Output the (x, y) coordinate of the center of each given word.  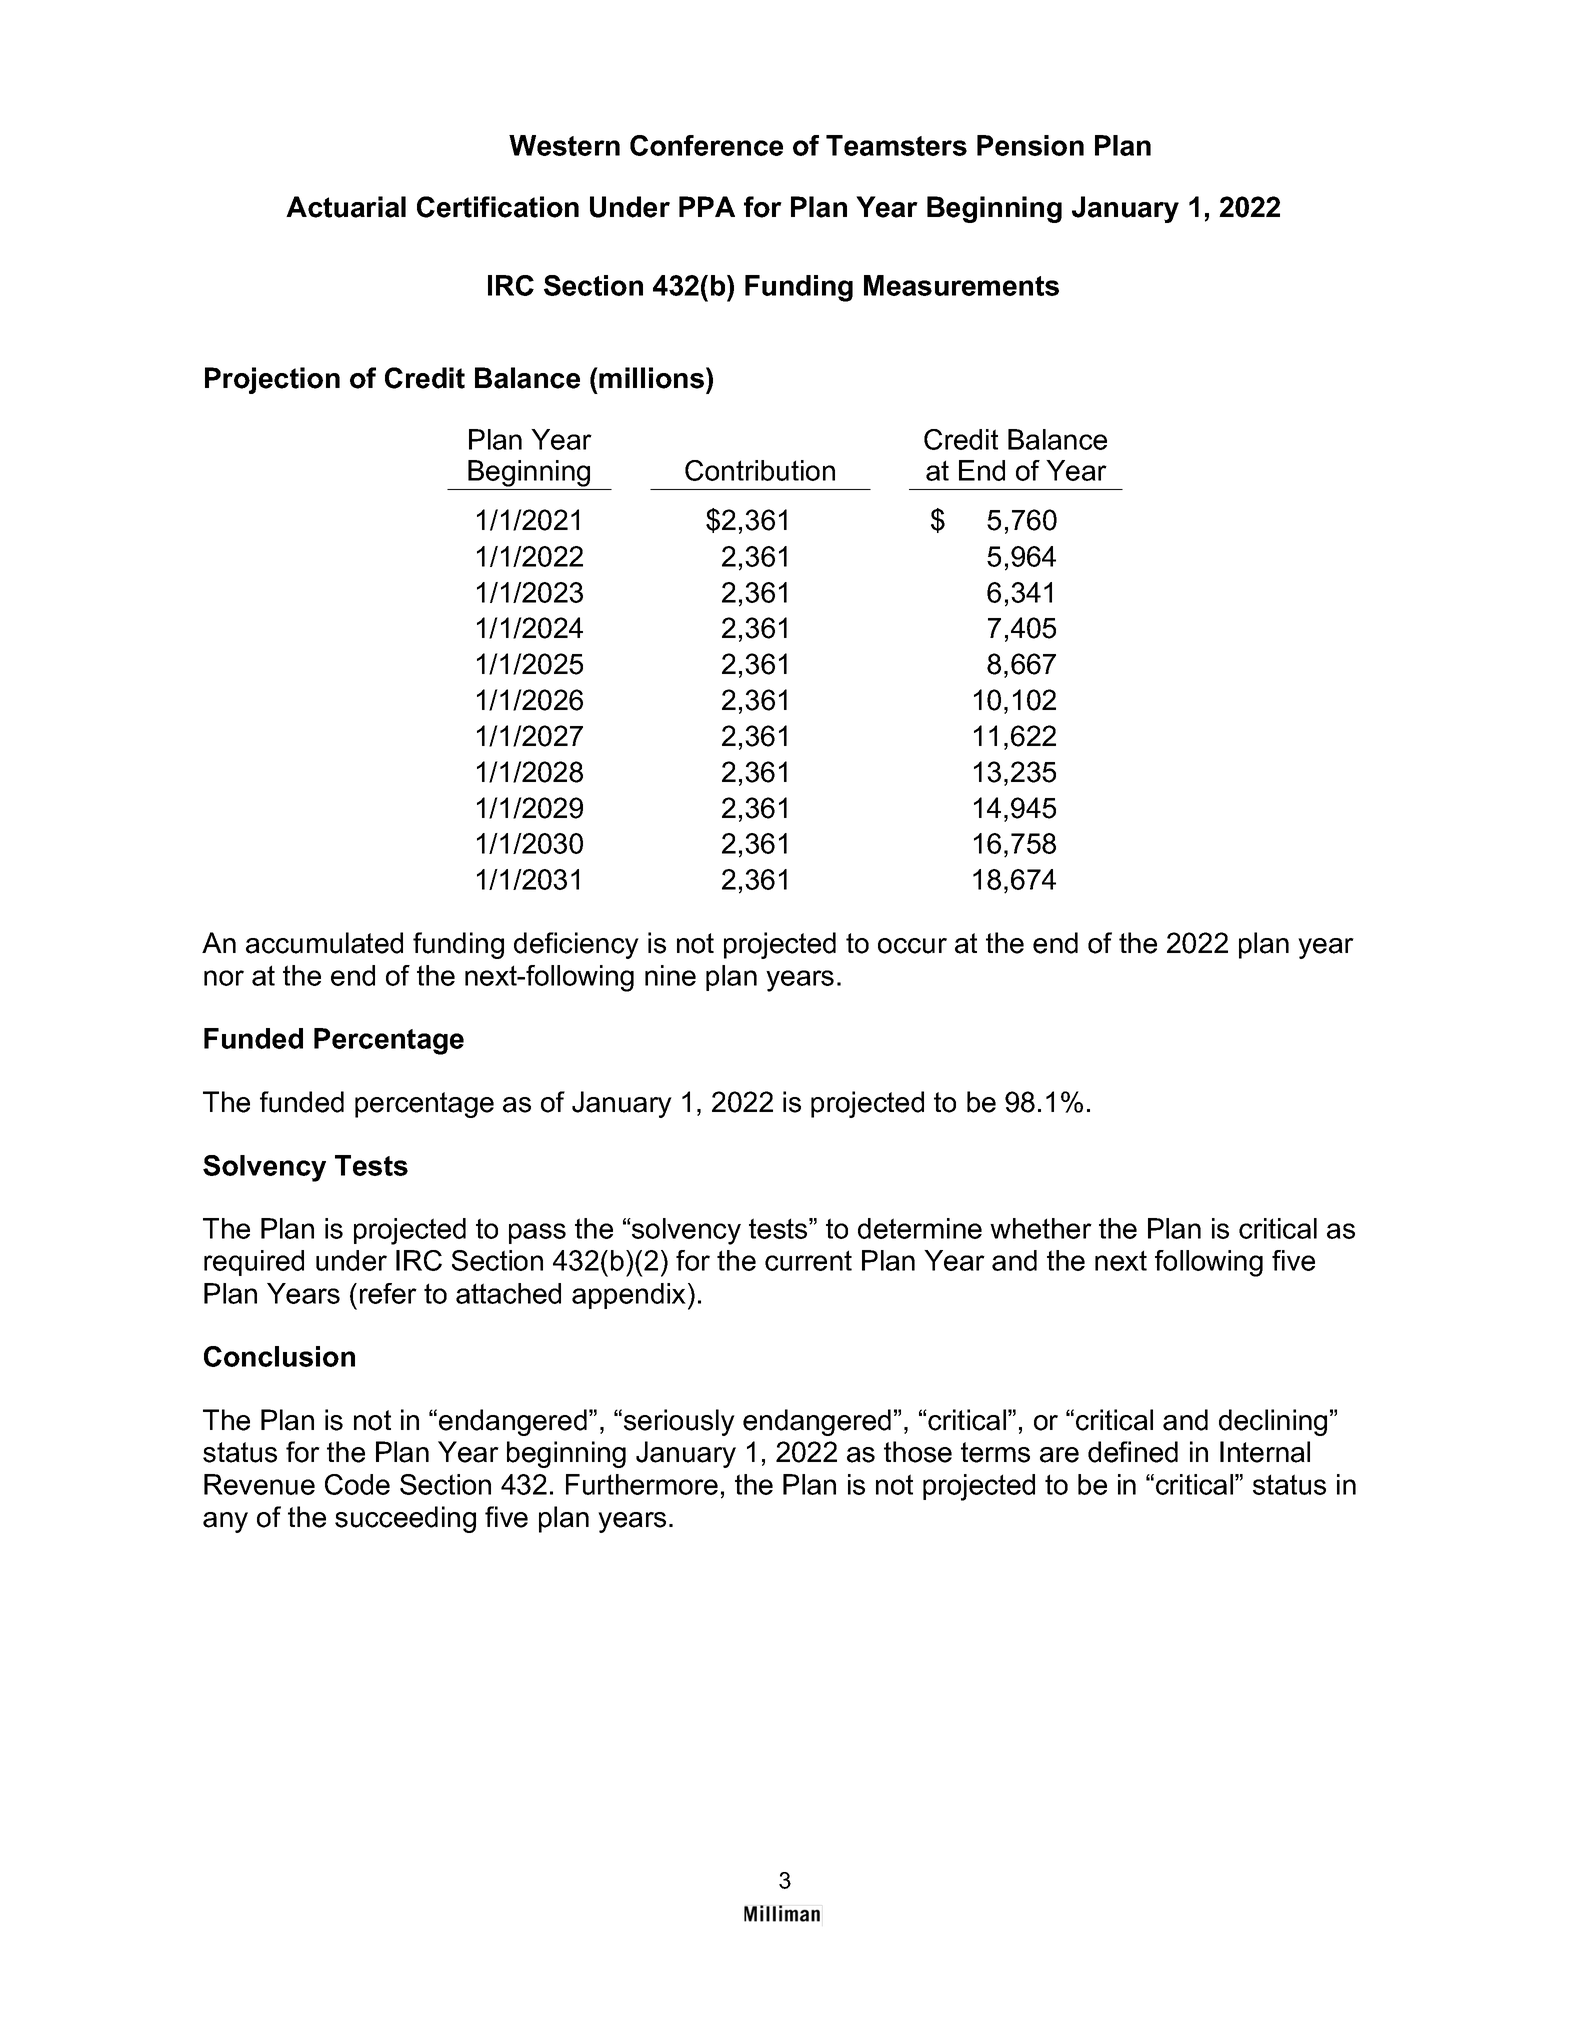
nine (670, 975)
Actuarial (346, 207)
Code (357, 1484)
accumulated (324, 943)
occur (912, 946)
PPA (707, 206)
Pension (1030, 145)
